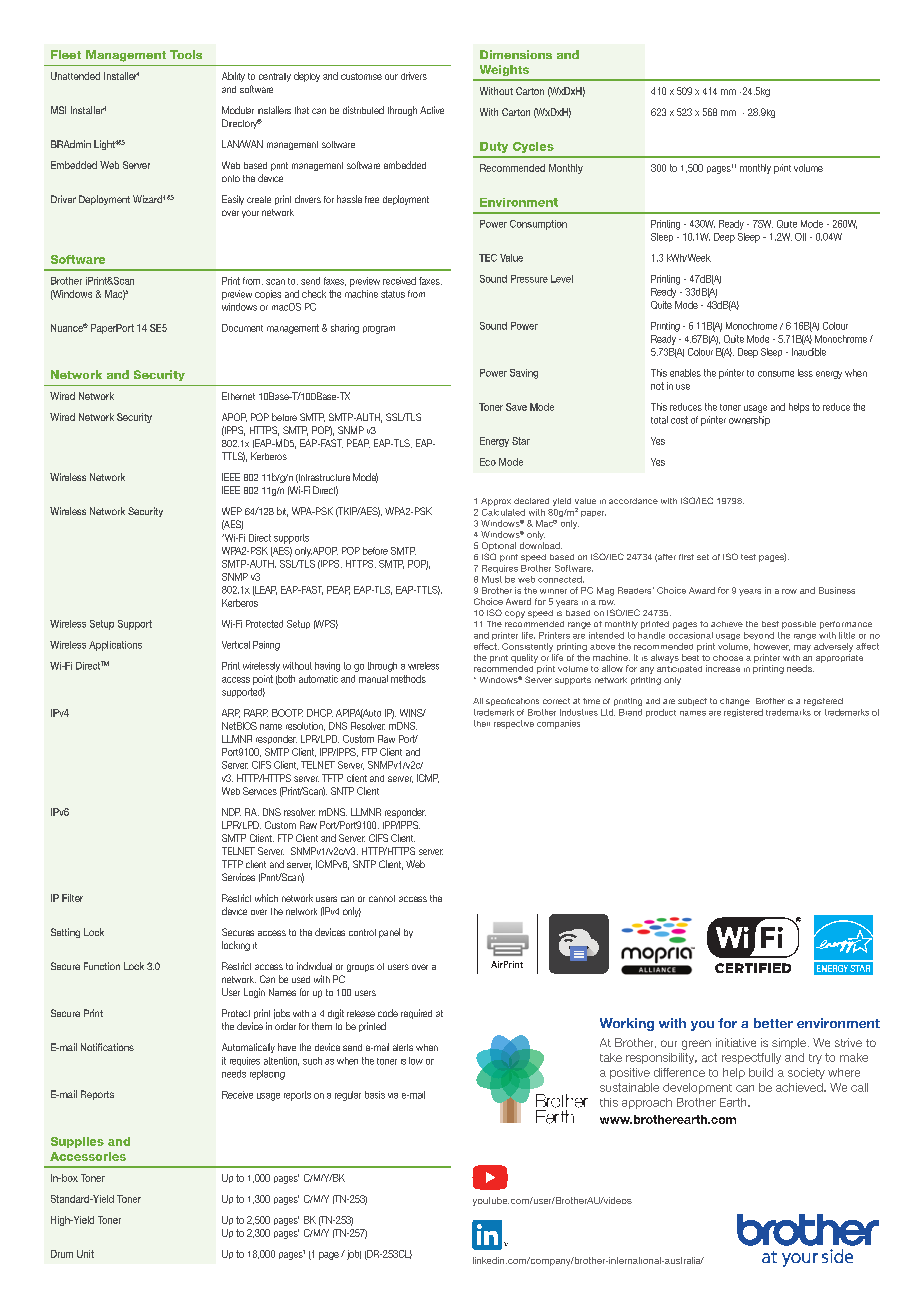  What do you see at coordinates (773, 1023) in the screenshot?
I see `better` at bounding box center [773, 1023].
